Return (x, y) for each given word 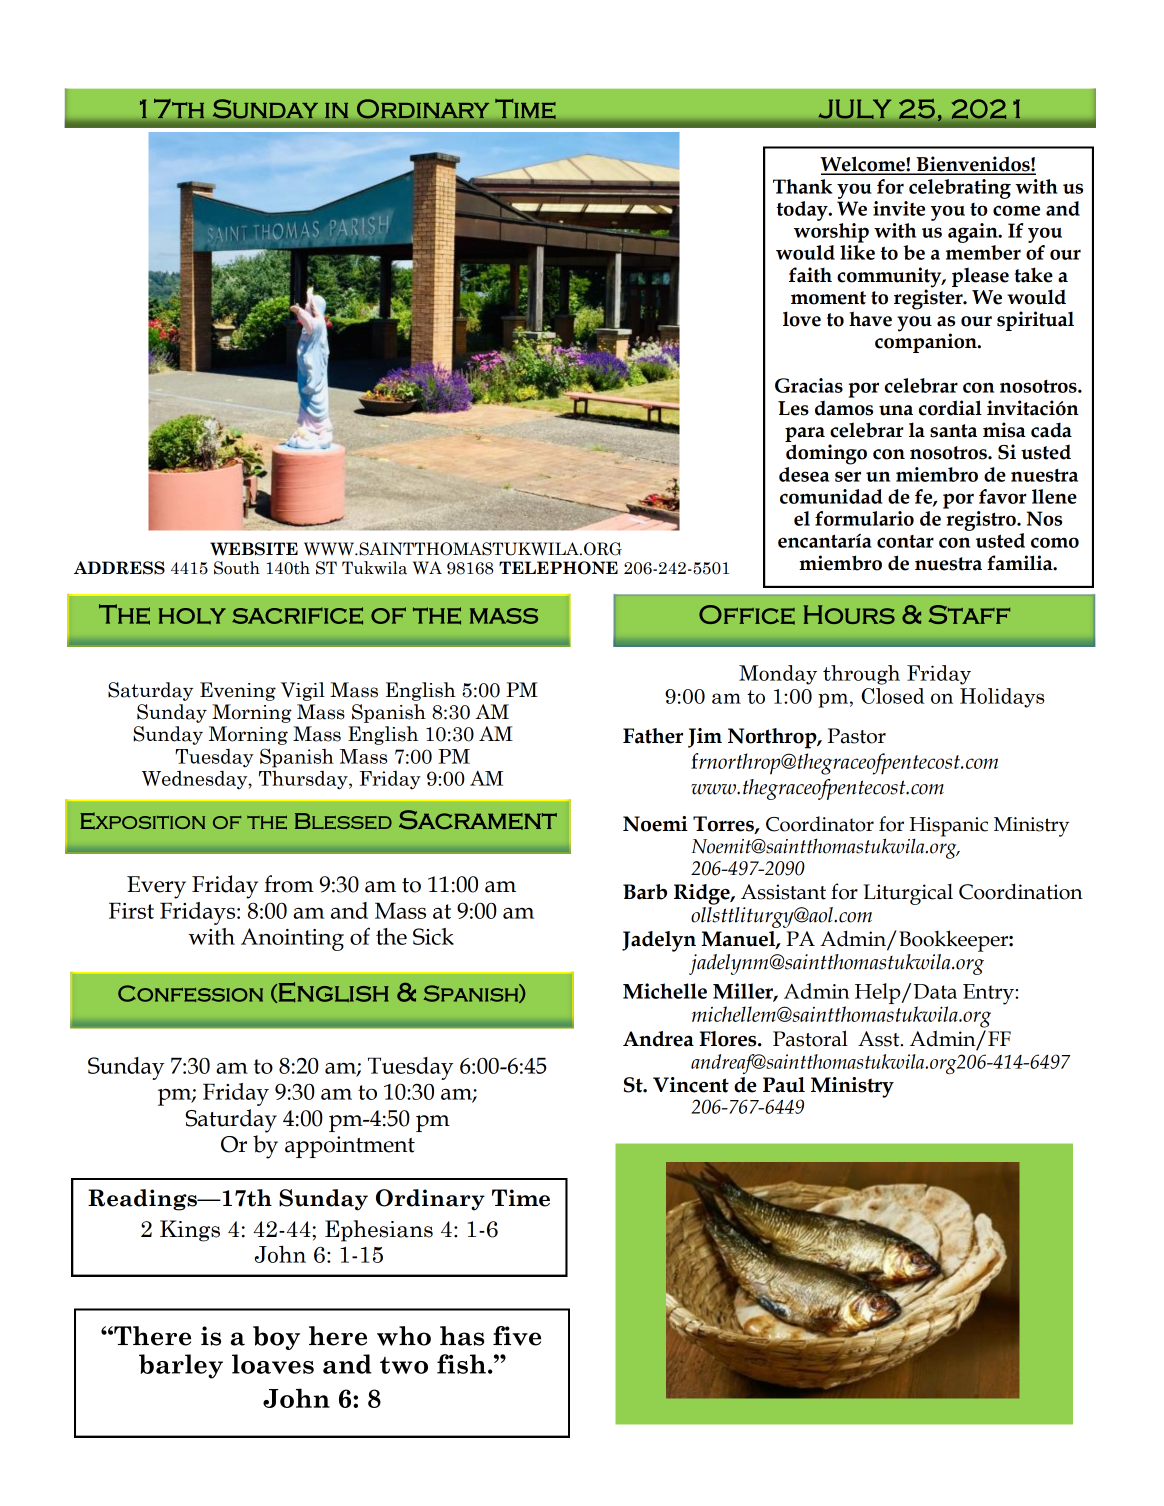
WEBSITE (254, 549)
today (803, 211)
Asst (880, 1039)
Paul (784, 1085)
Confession (190, 993)
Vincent (691, 1085)
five (517, 1336)
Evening (238, 691)
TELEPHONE (558, 568)
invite (899, 208)
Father (653, 736)
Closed (893, 696)
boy (276, 1338)
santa (953, 431)
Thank (802, 186)
